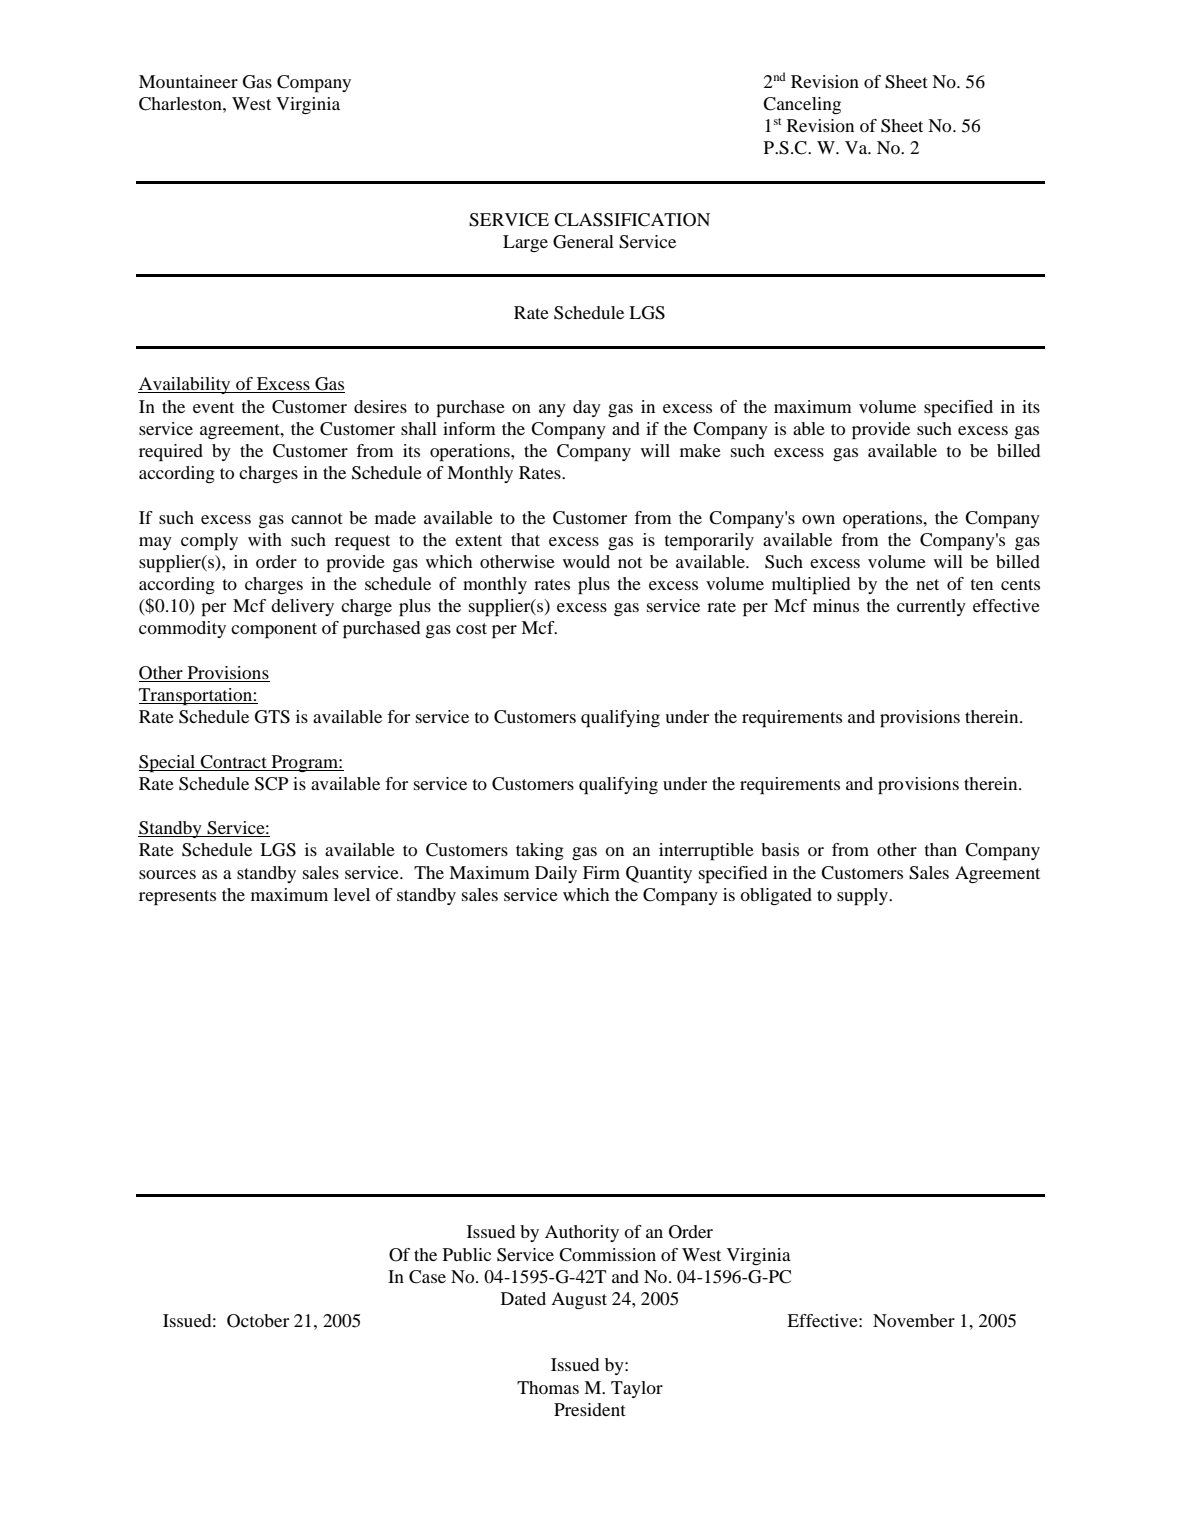 This screenshot has width=1180, height=1528. What do you see at coordinates (802, 105) in the screenshot?
I see `Canceling` at bounding box center [802, 105].
